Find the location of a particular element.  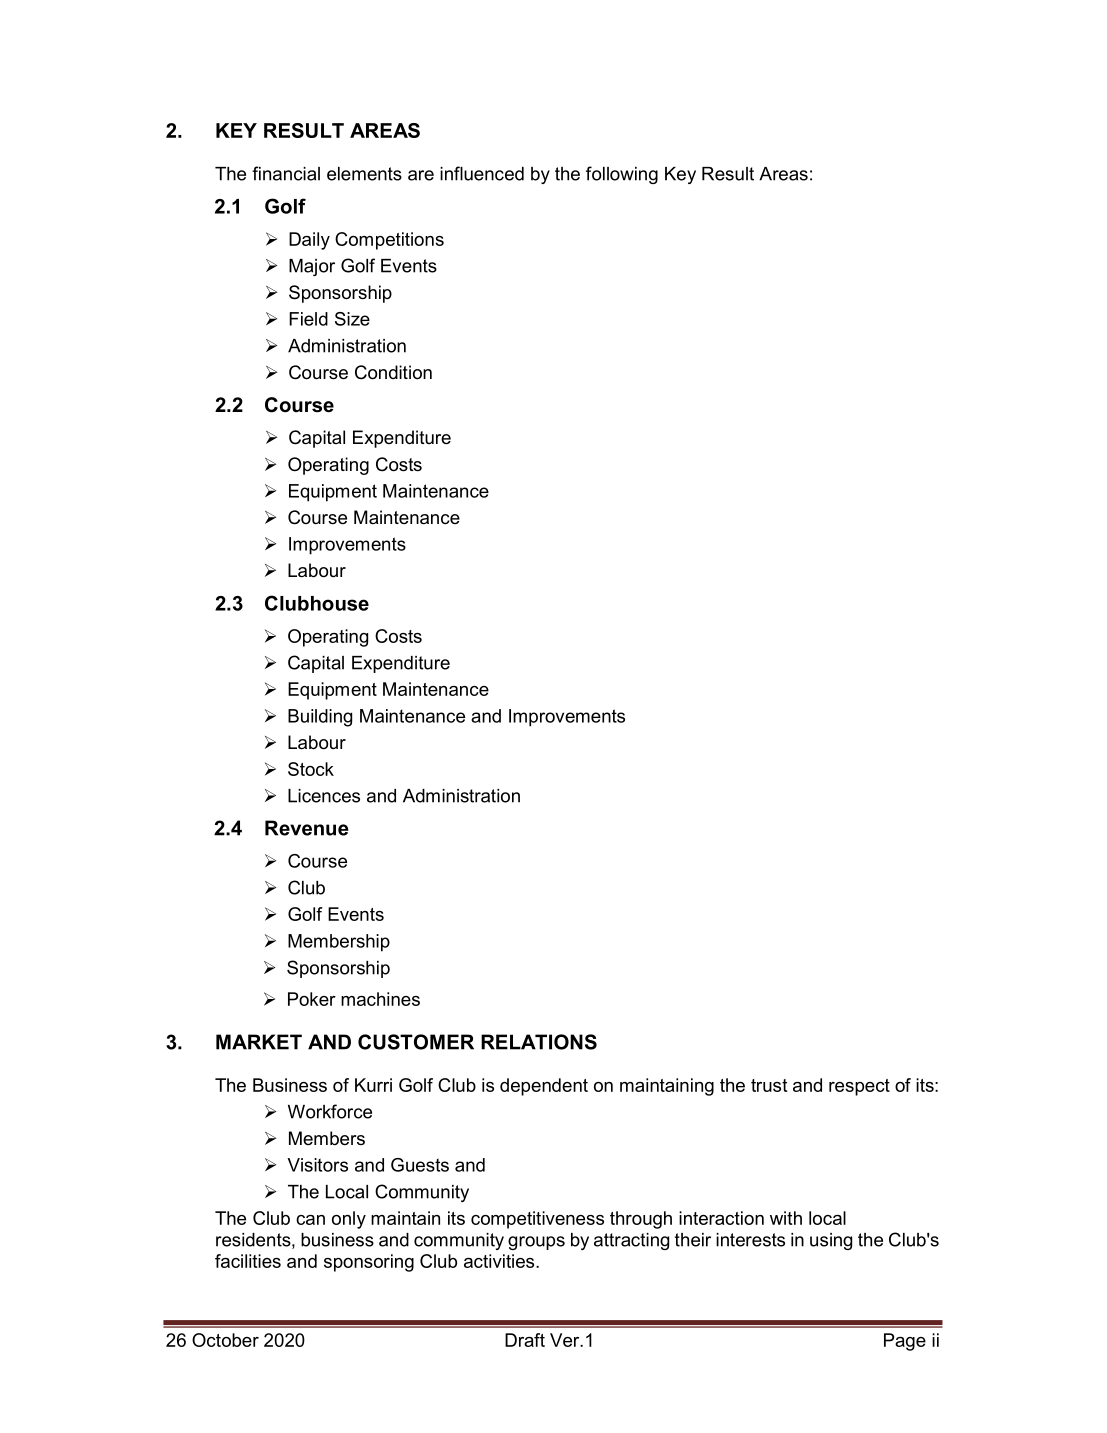

Stock is located at coordinates (311, 769).
